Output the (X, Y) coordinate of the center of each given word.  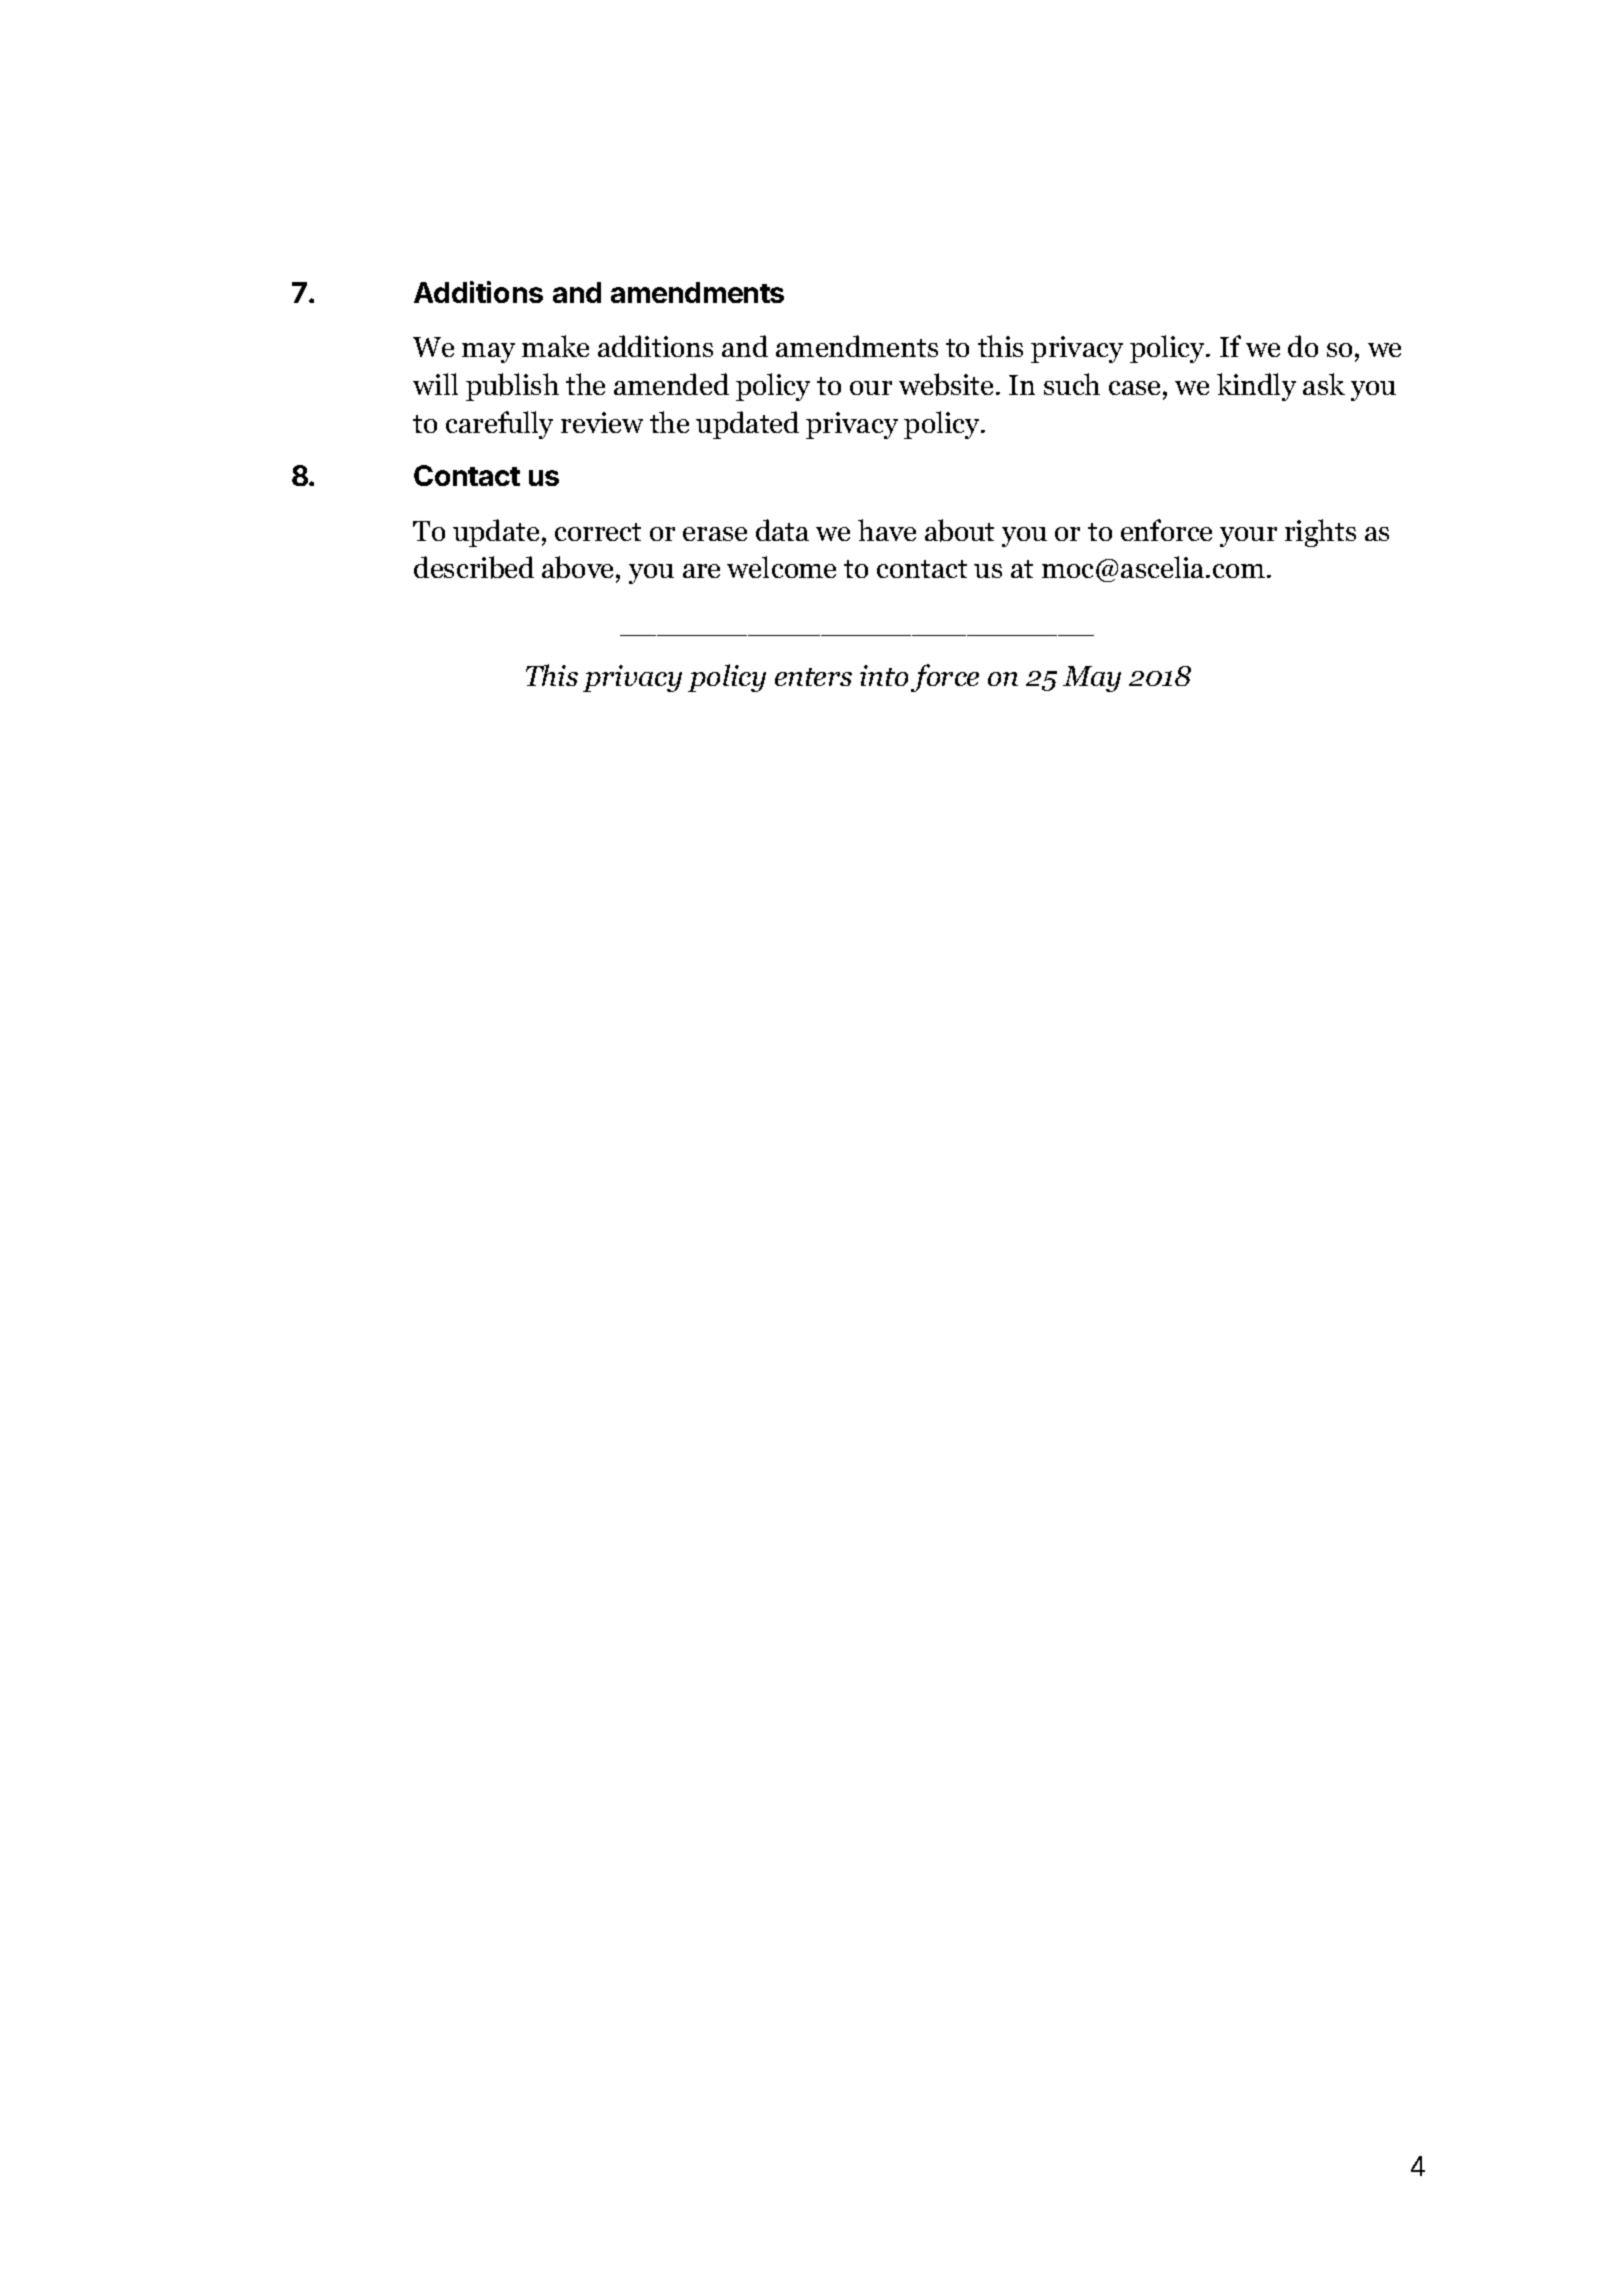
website (946, 384)
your (1248, 537)
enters (813, 677)
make (555, 346)
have (887, 530)
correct (598, 532)
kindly (1256, 387)
